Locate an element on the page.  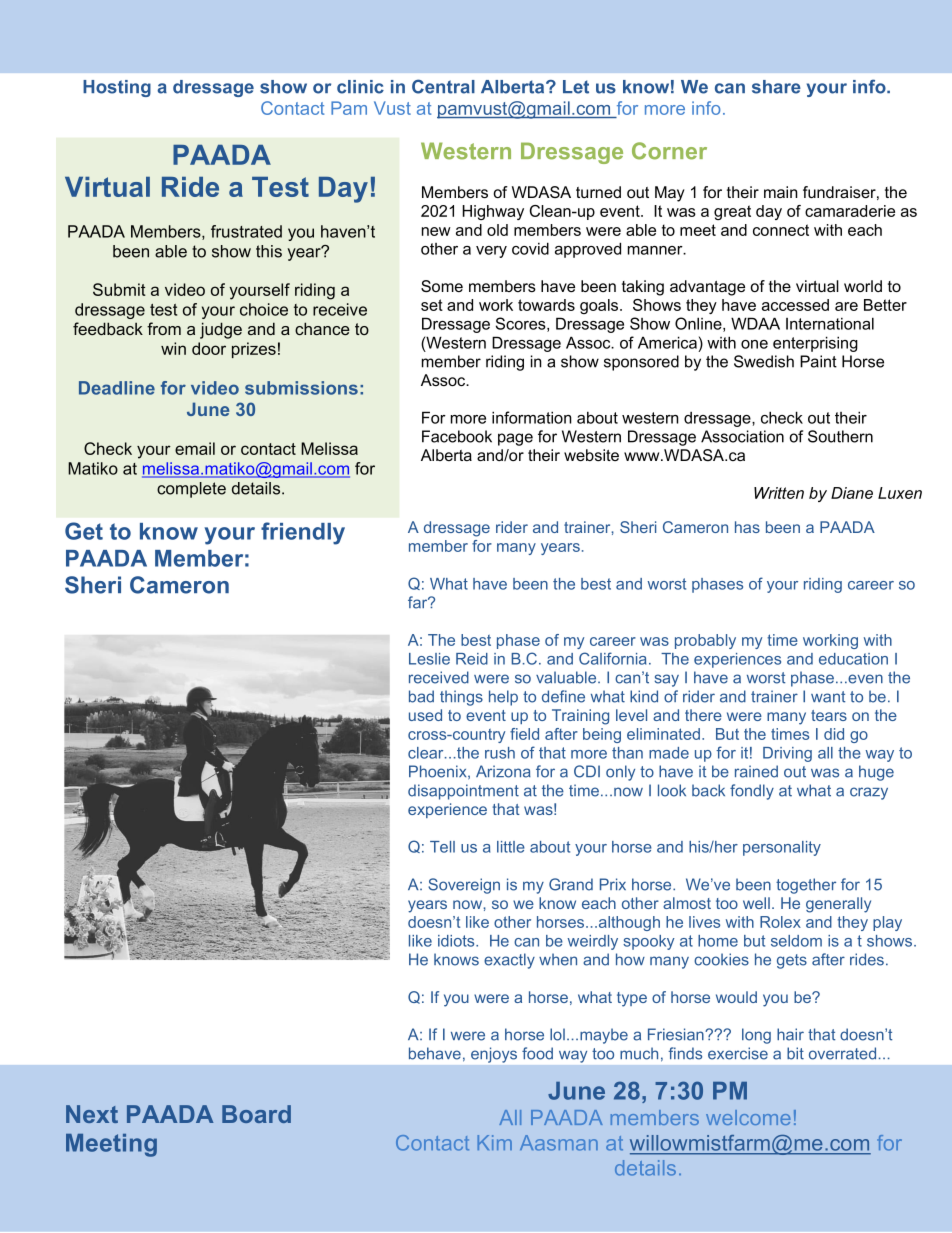
Rolex is located at coordinates (780, 922).
